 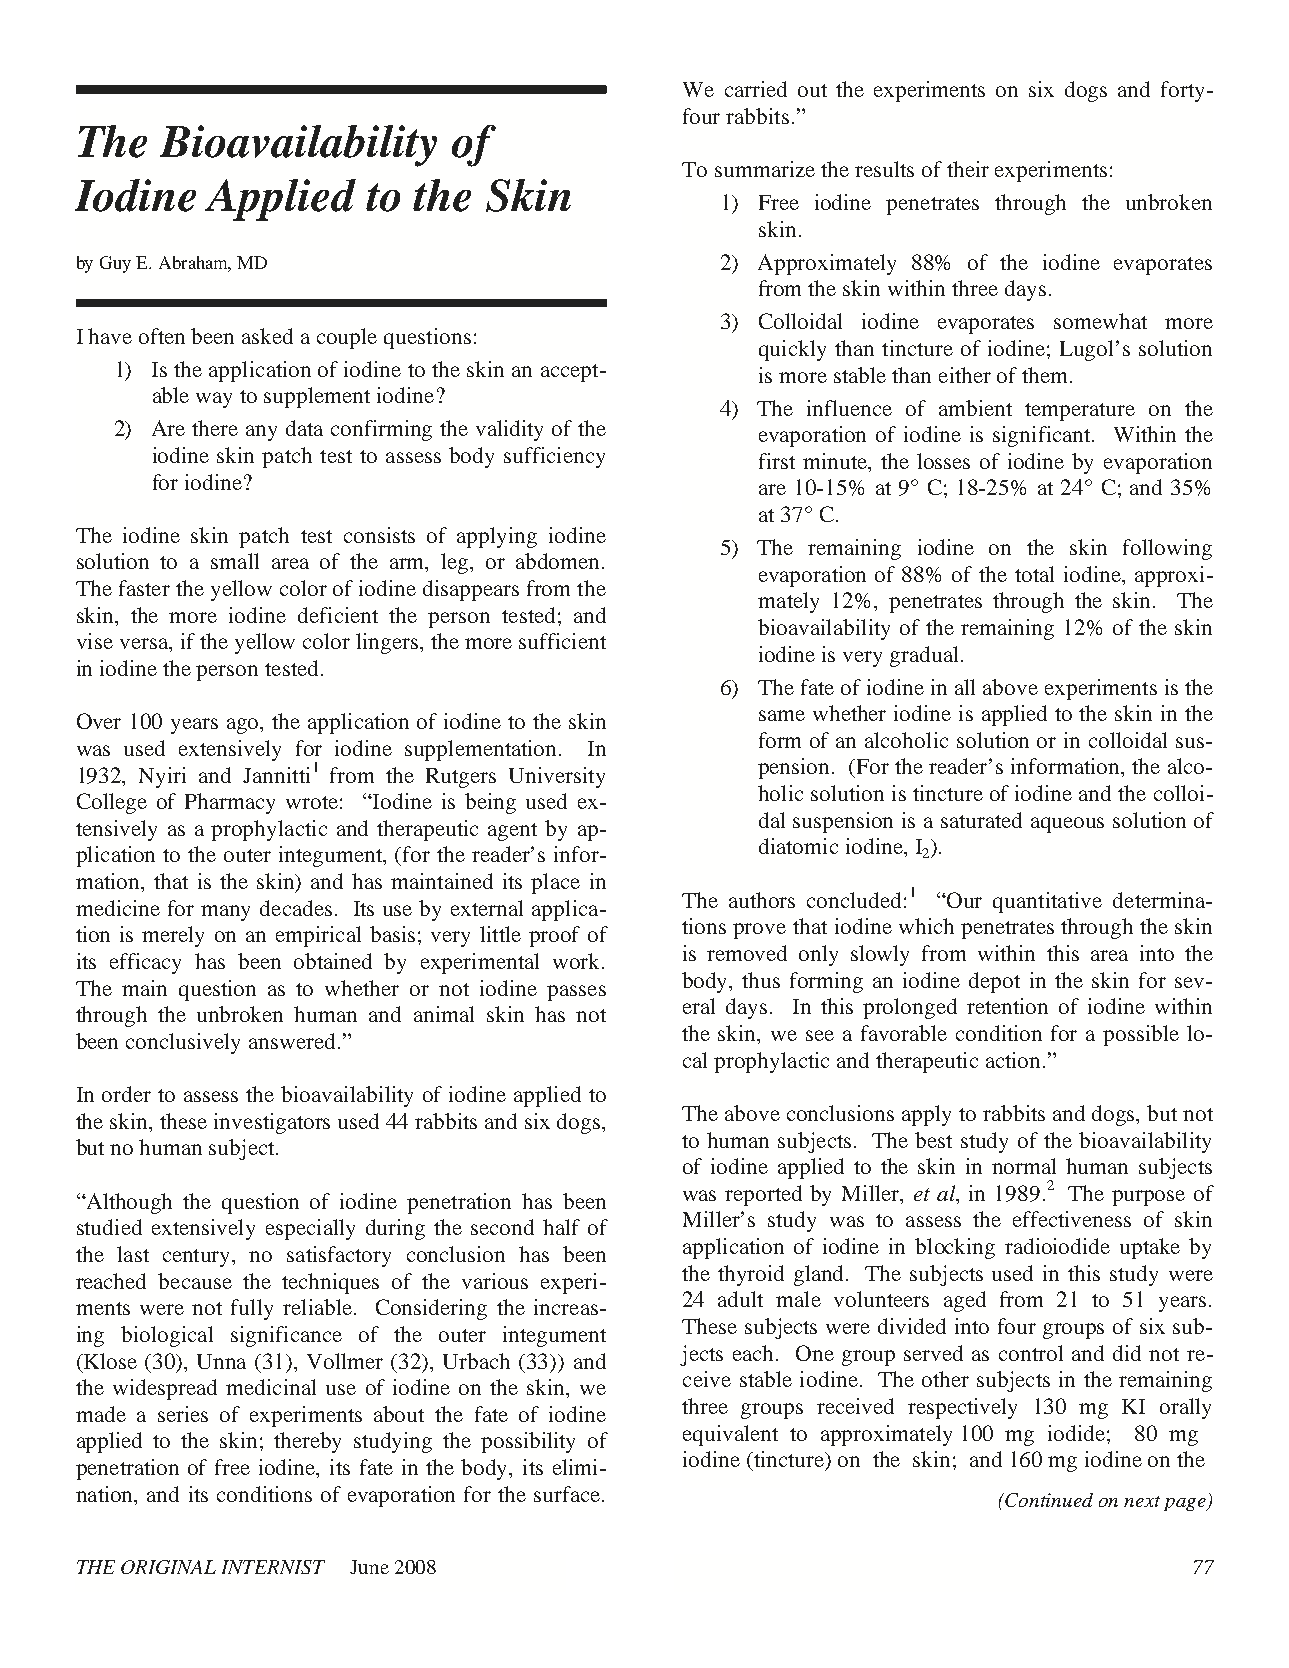 I want to click on INTERNIST, so click(x=273, y=1567).
